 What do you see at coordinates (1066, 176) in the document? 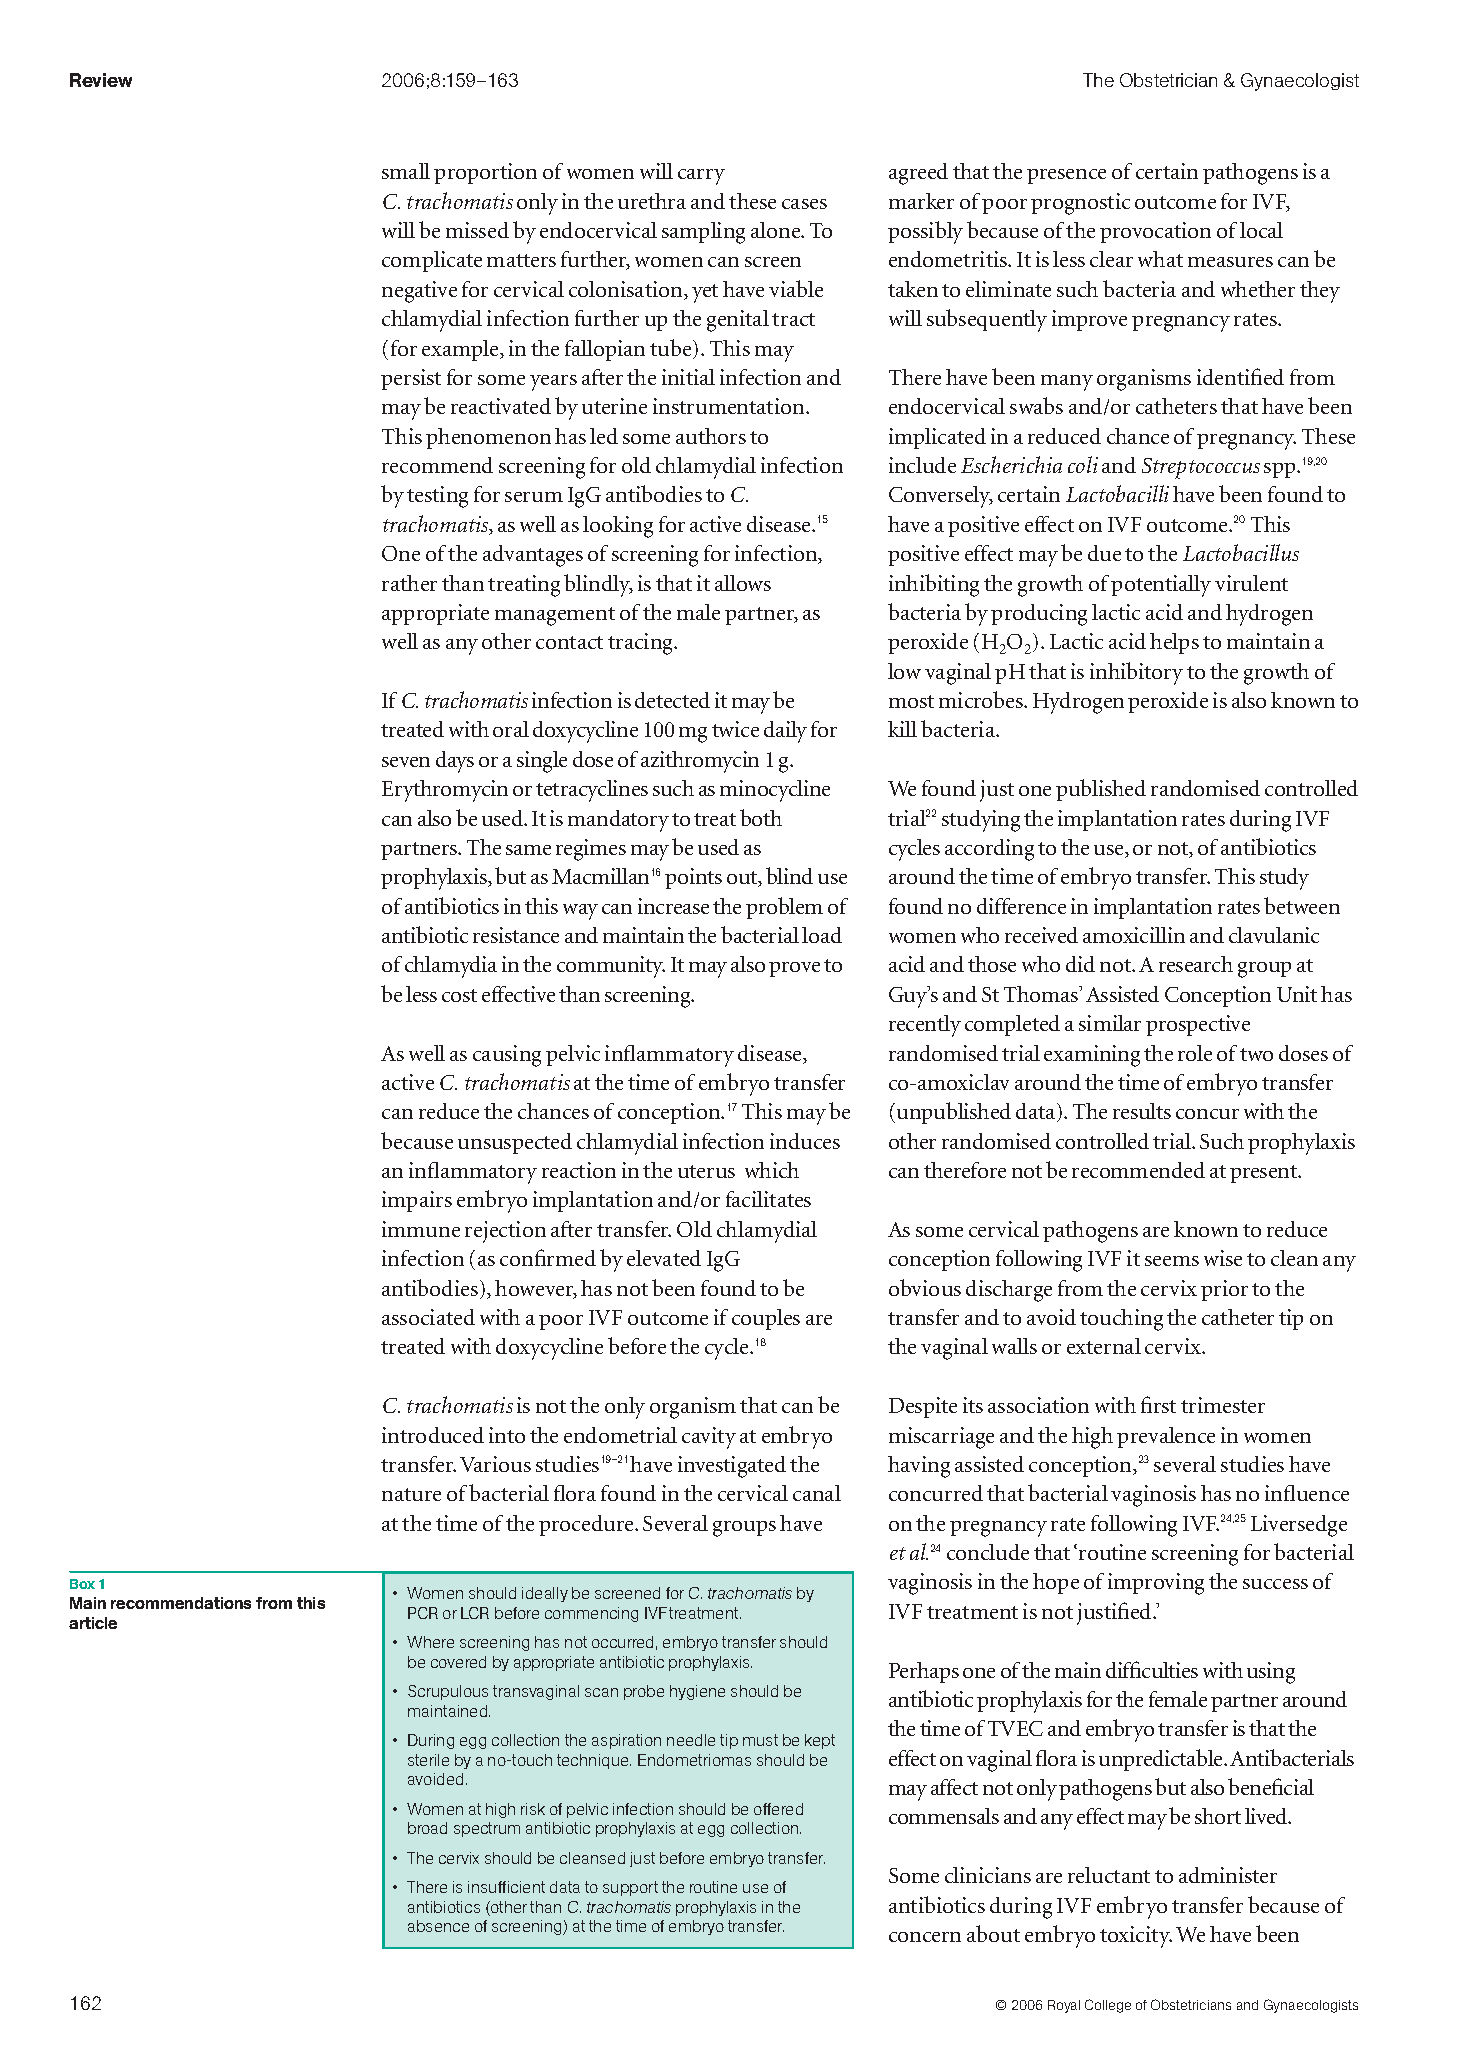
I see `presence` at bounding box center [1066, 176].
